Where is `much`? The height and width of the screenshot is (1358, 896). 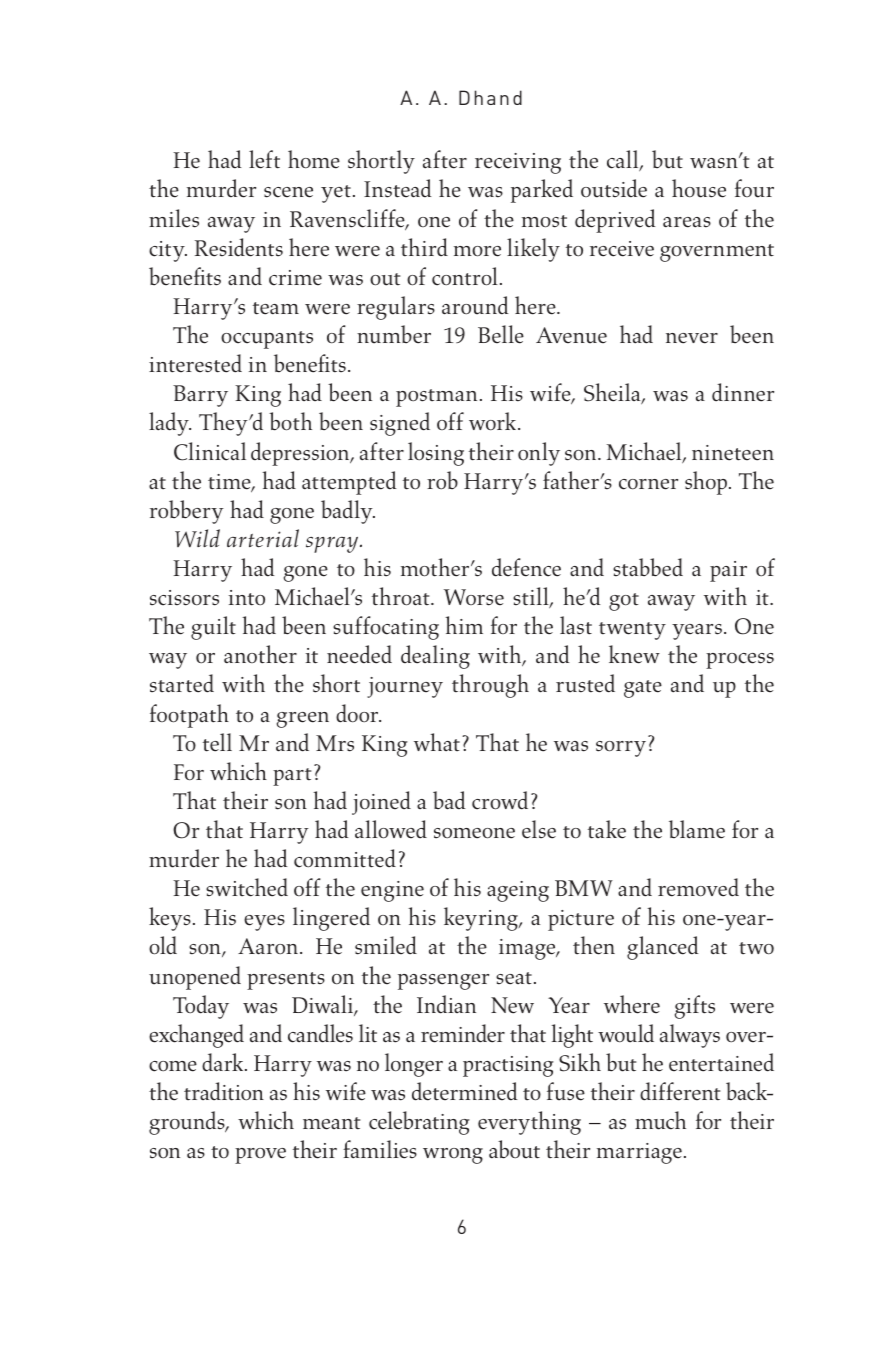 much is located at coordinates (660, 1120).
